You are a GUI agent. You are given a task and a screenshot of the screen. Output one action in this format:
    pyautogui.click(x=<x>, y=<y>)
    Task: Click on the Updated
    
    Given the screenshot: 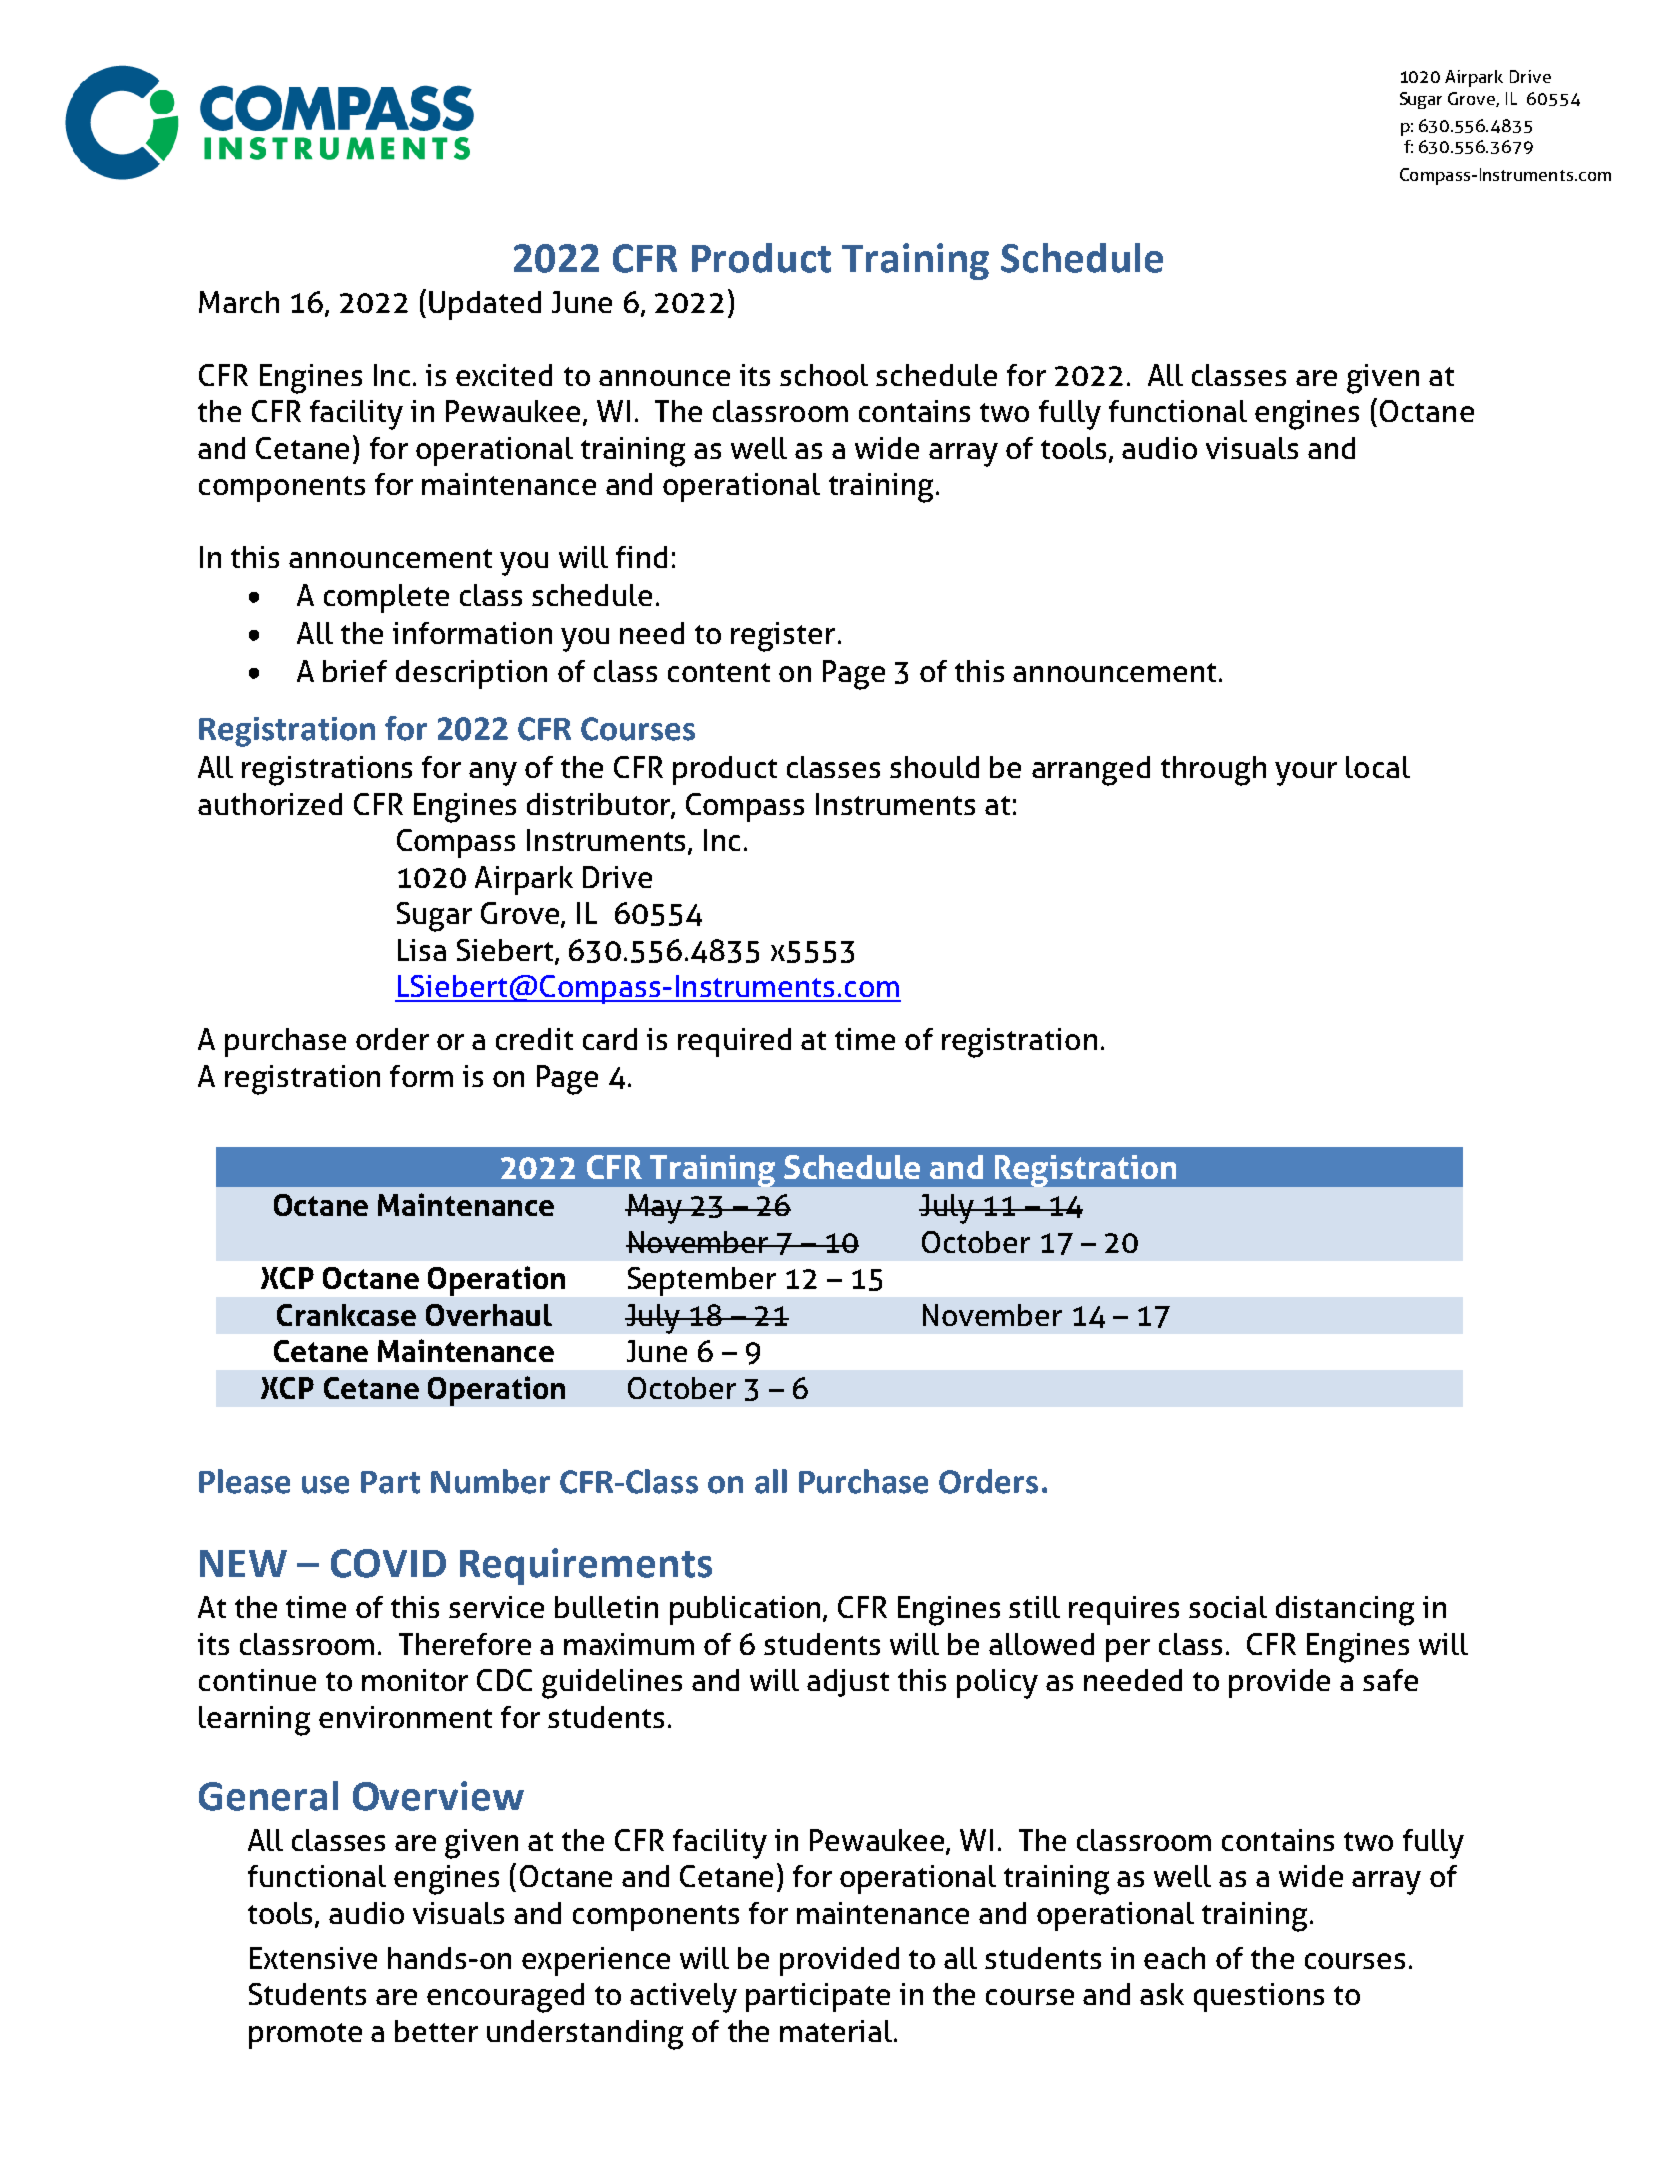 What is the action you would take?
    pyautogui.click(x=485, y=305)
